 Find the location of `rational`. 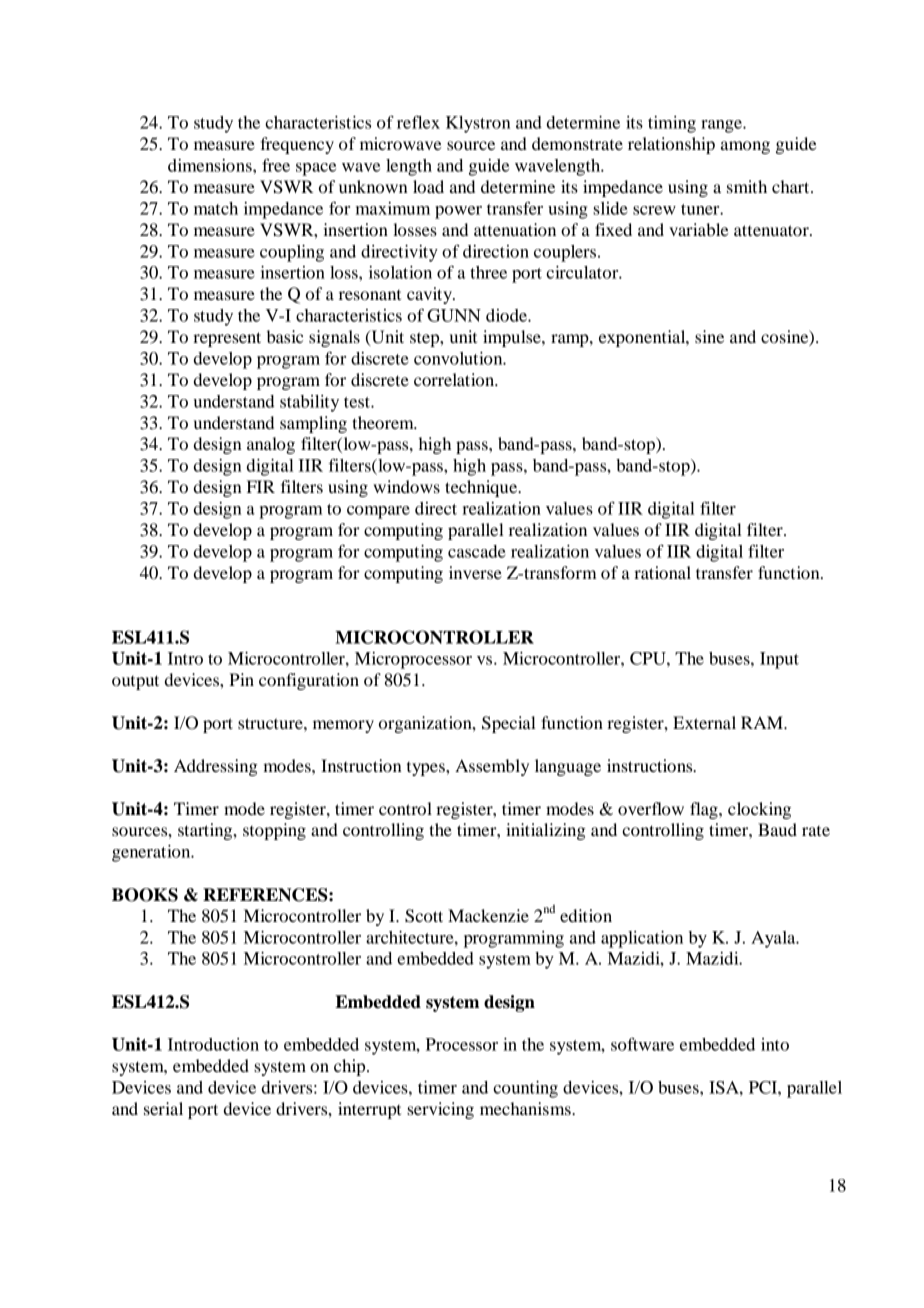

rational is located at coordinates (662, 572).
